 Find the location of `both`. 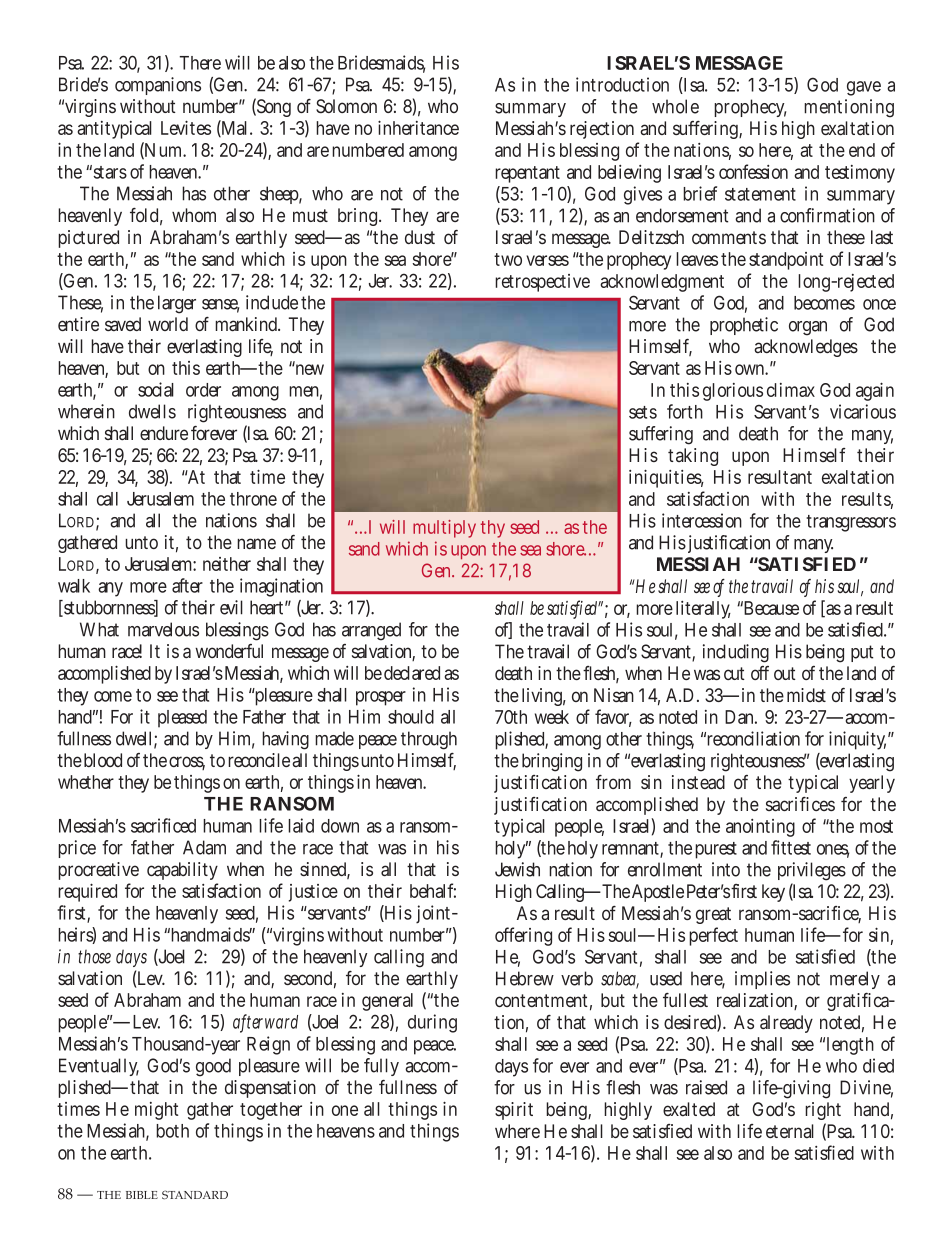

both is located at coordinates (172, 1131).
